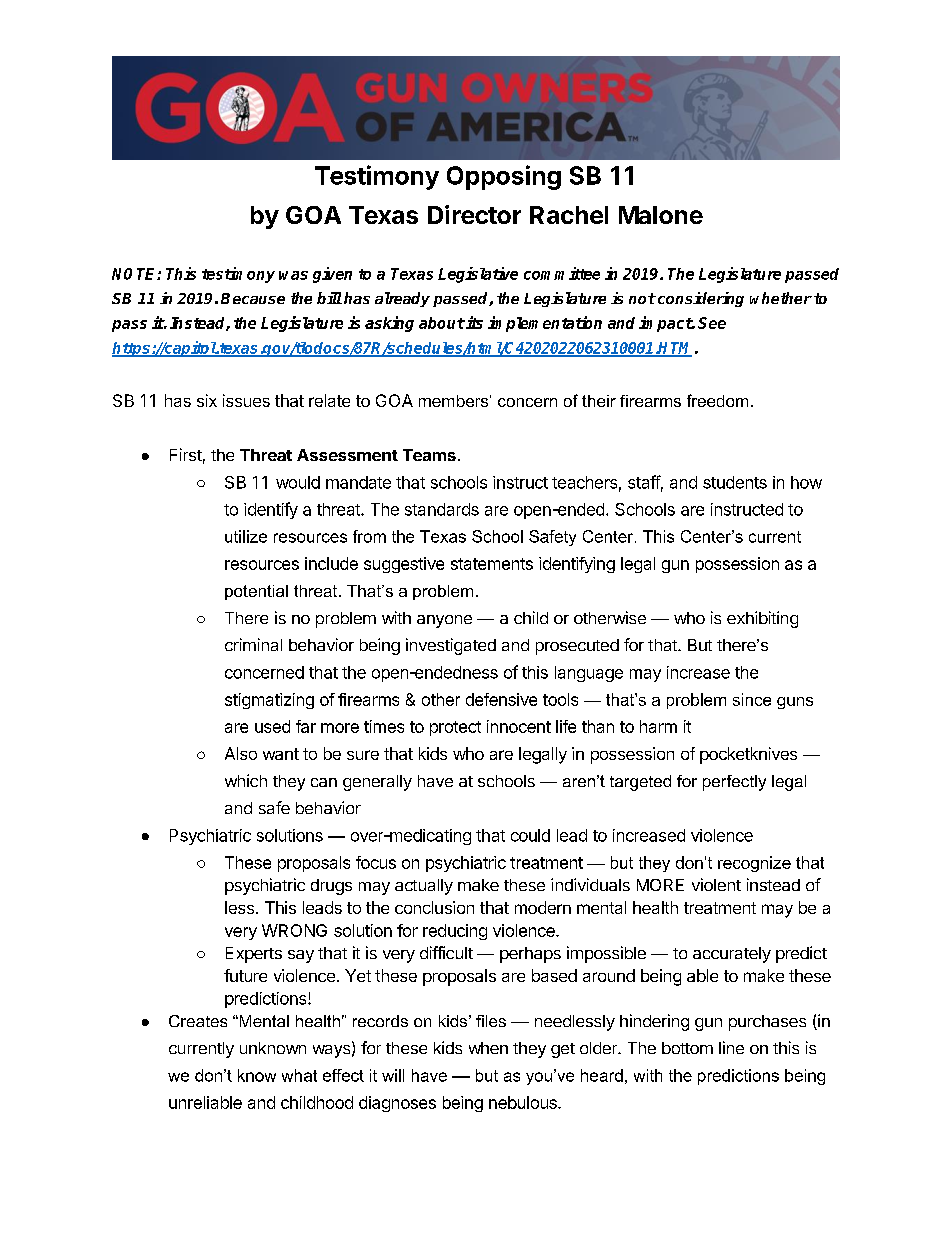  What do you see at coordinates (488, 1048) in the image?
I see `when` at bounding box center [488, 1048].
